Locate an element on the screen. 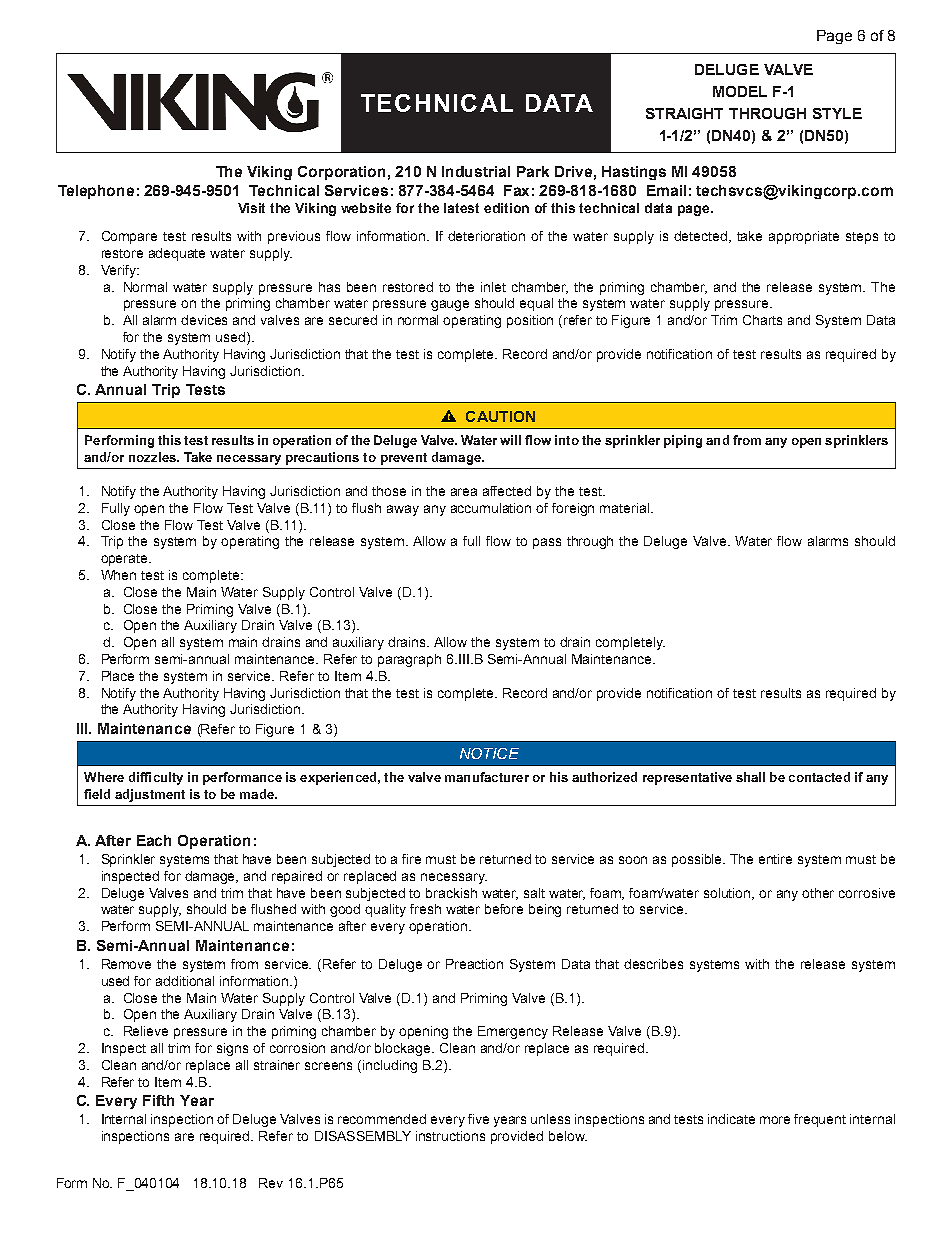 The image size is (952, 1233). Fifth is located at coordinates (158, 1100).
